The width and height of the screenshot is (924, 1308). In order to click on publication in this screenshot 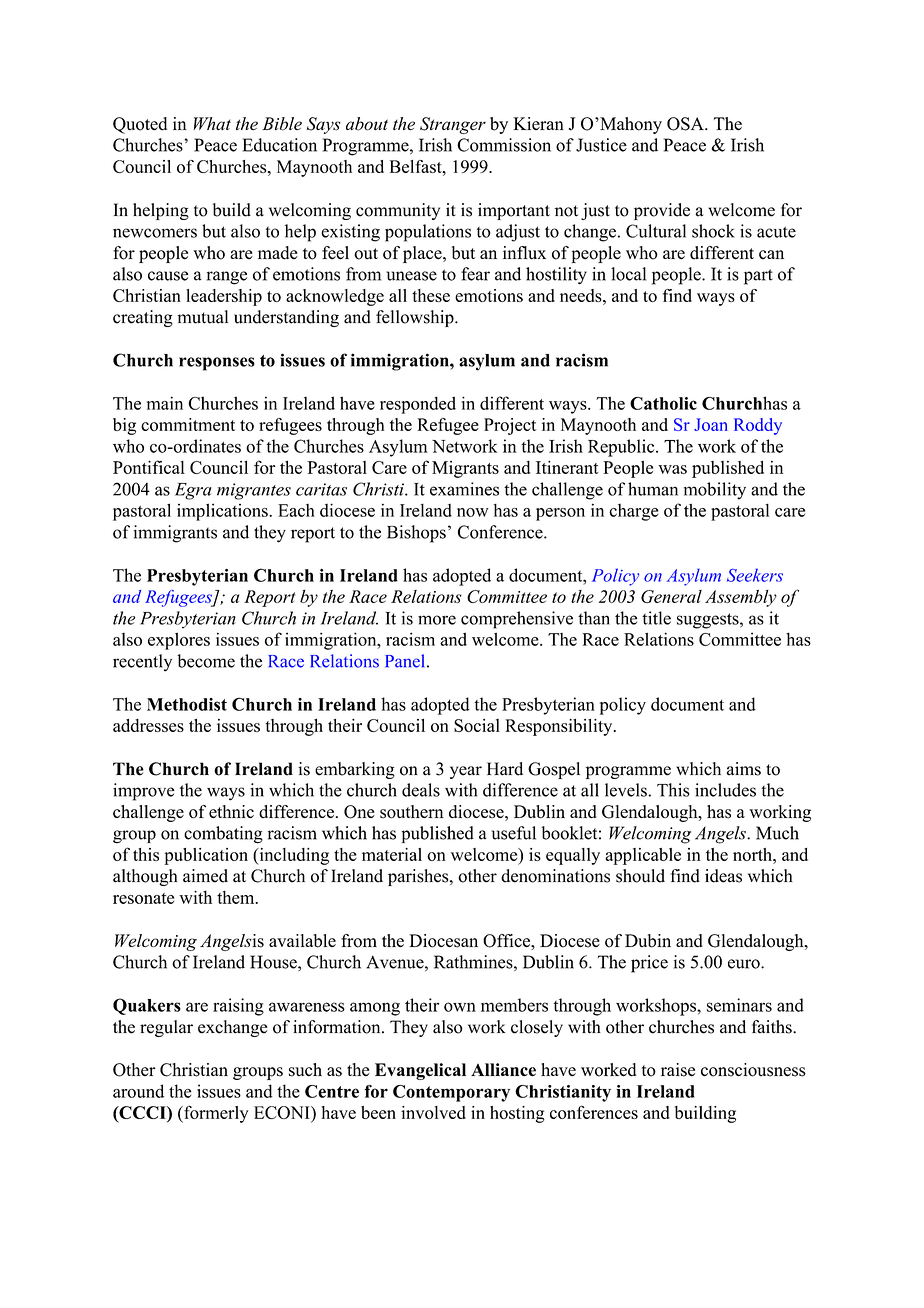, I will do `click(206, 856)`.
